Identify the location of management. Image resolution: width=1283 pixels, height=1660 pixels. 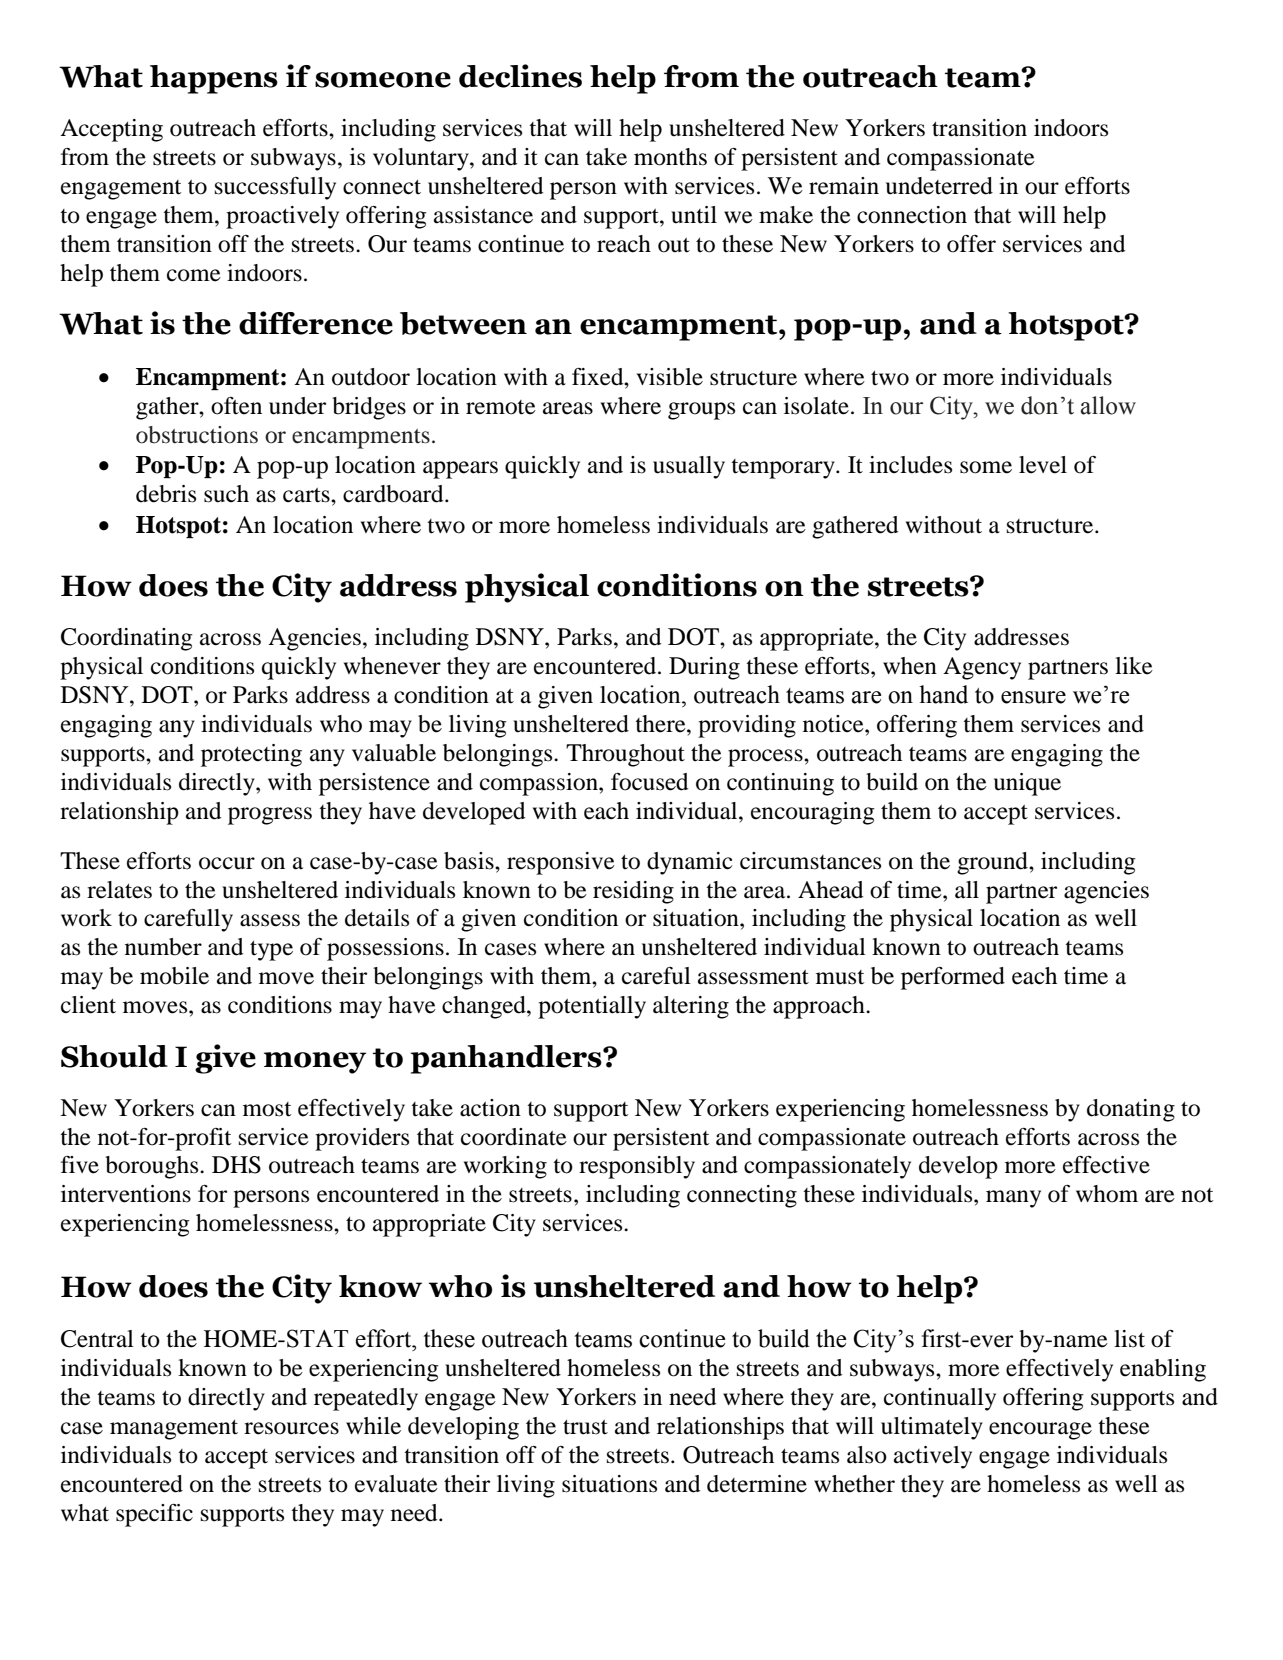
(174, 1430).
